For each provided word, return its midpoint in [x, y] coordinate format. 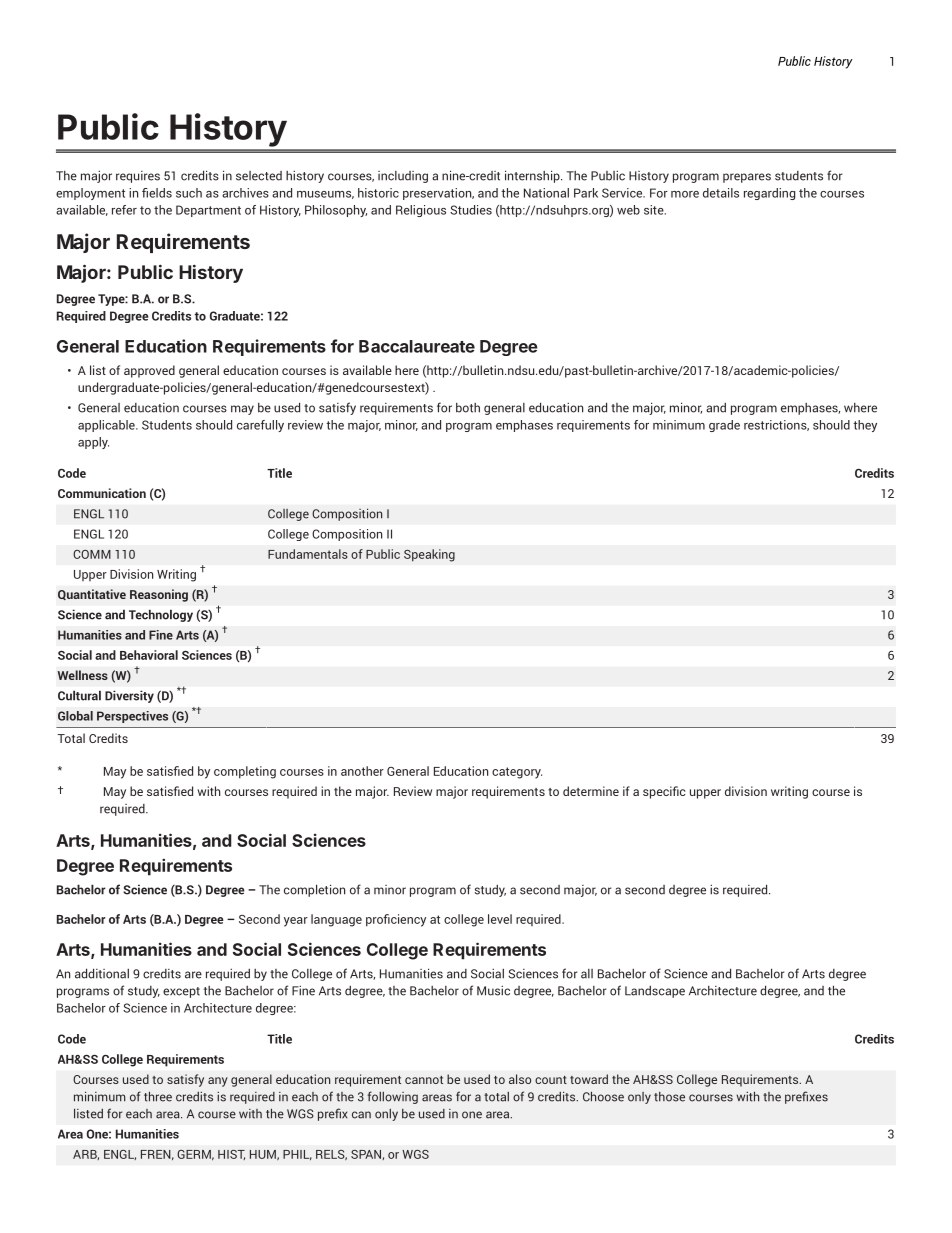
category [517, 773]
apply [93, 443]
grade [724, 426]
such [189, 193]
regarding [769, 194]
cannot [424, 1080]
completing [245, 772]
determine [591, 791]
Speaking [429, 555]
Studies [471, 210]
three [158, 1096]
